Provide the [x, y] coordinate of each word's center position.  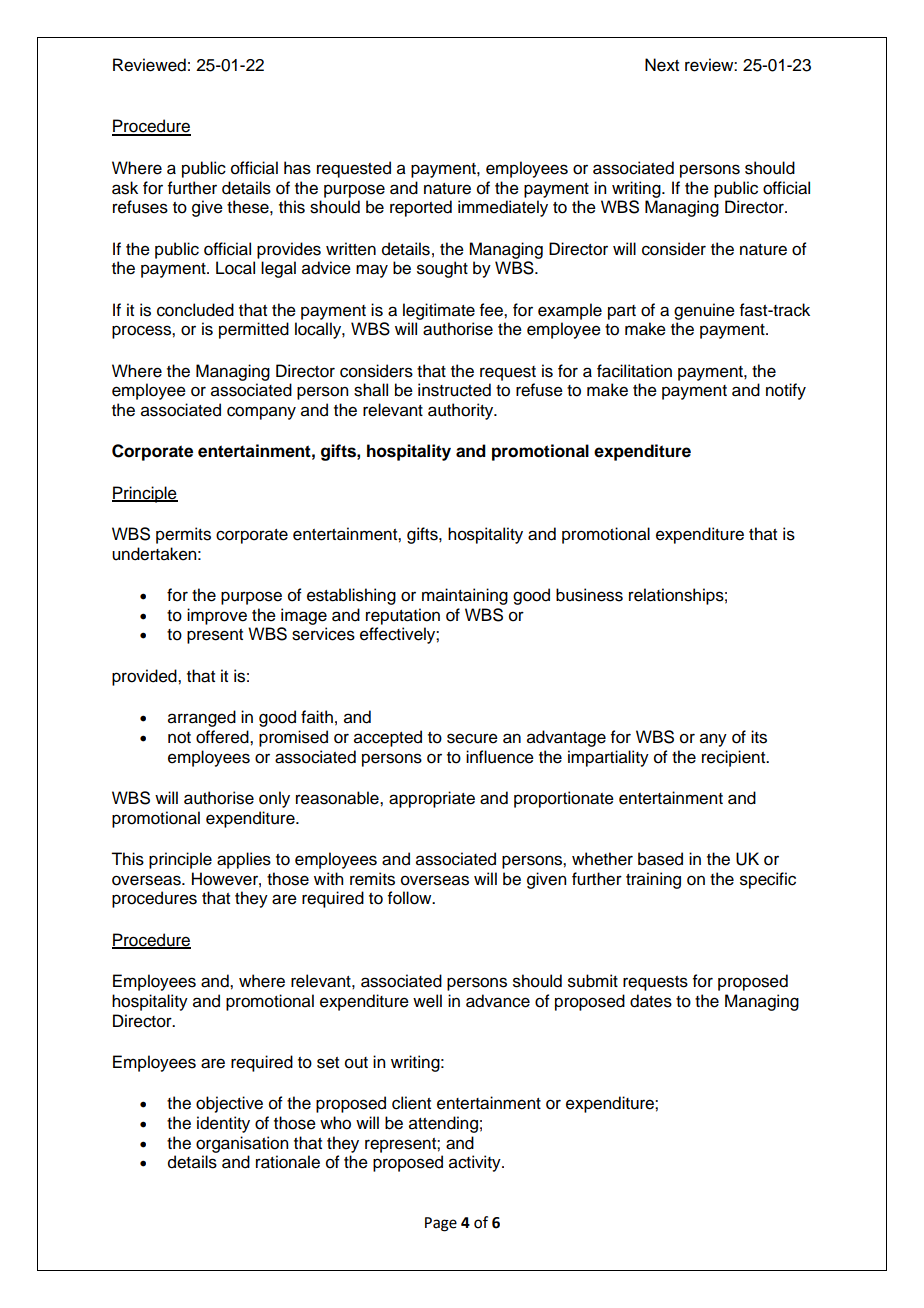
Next [662, 65]
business [589, 595]
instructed [454, 390]
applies [244, 860]
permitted [254, 330]
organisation [242, 1144]
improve [217, 616]
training [653, 880]
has [297, 168]
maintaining [465, 596]
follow [411, 898]
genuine [704, 311]
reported [421, 208]
